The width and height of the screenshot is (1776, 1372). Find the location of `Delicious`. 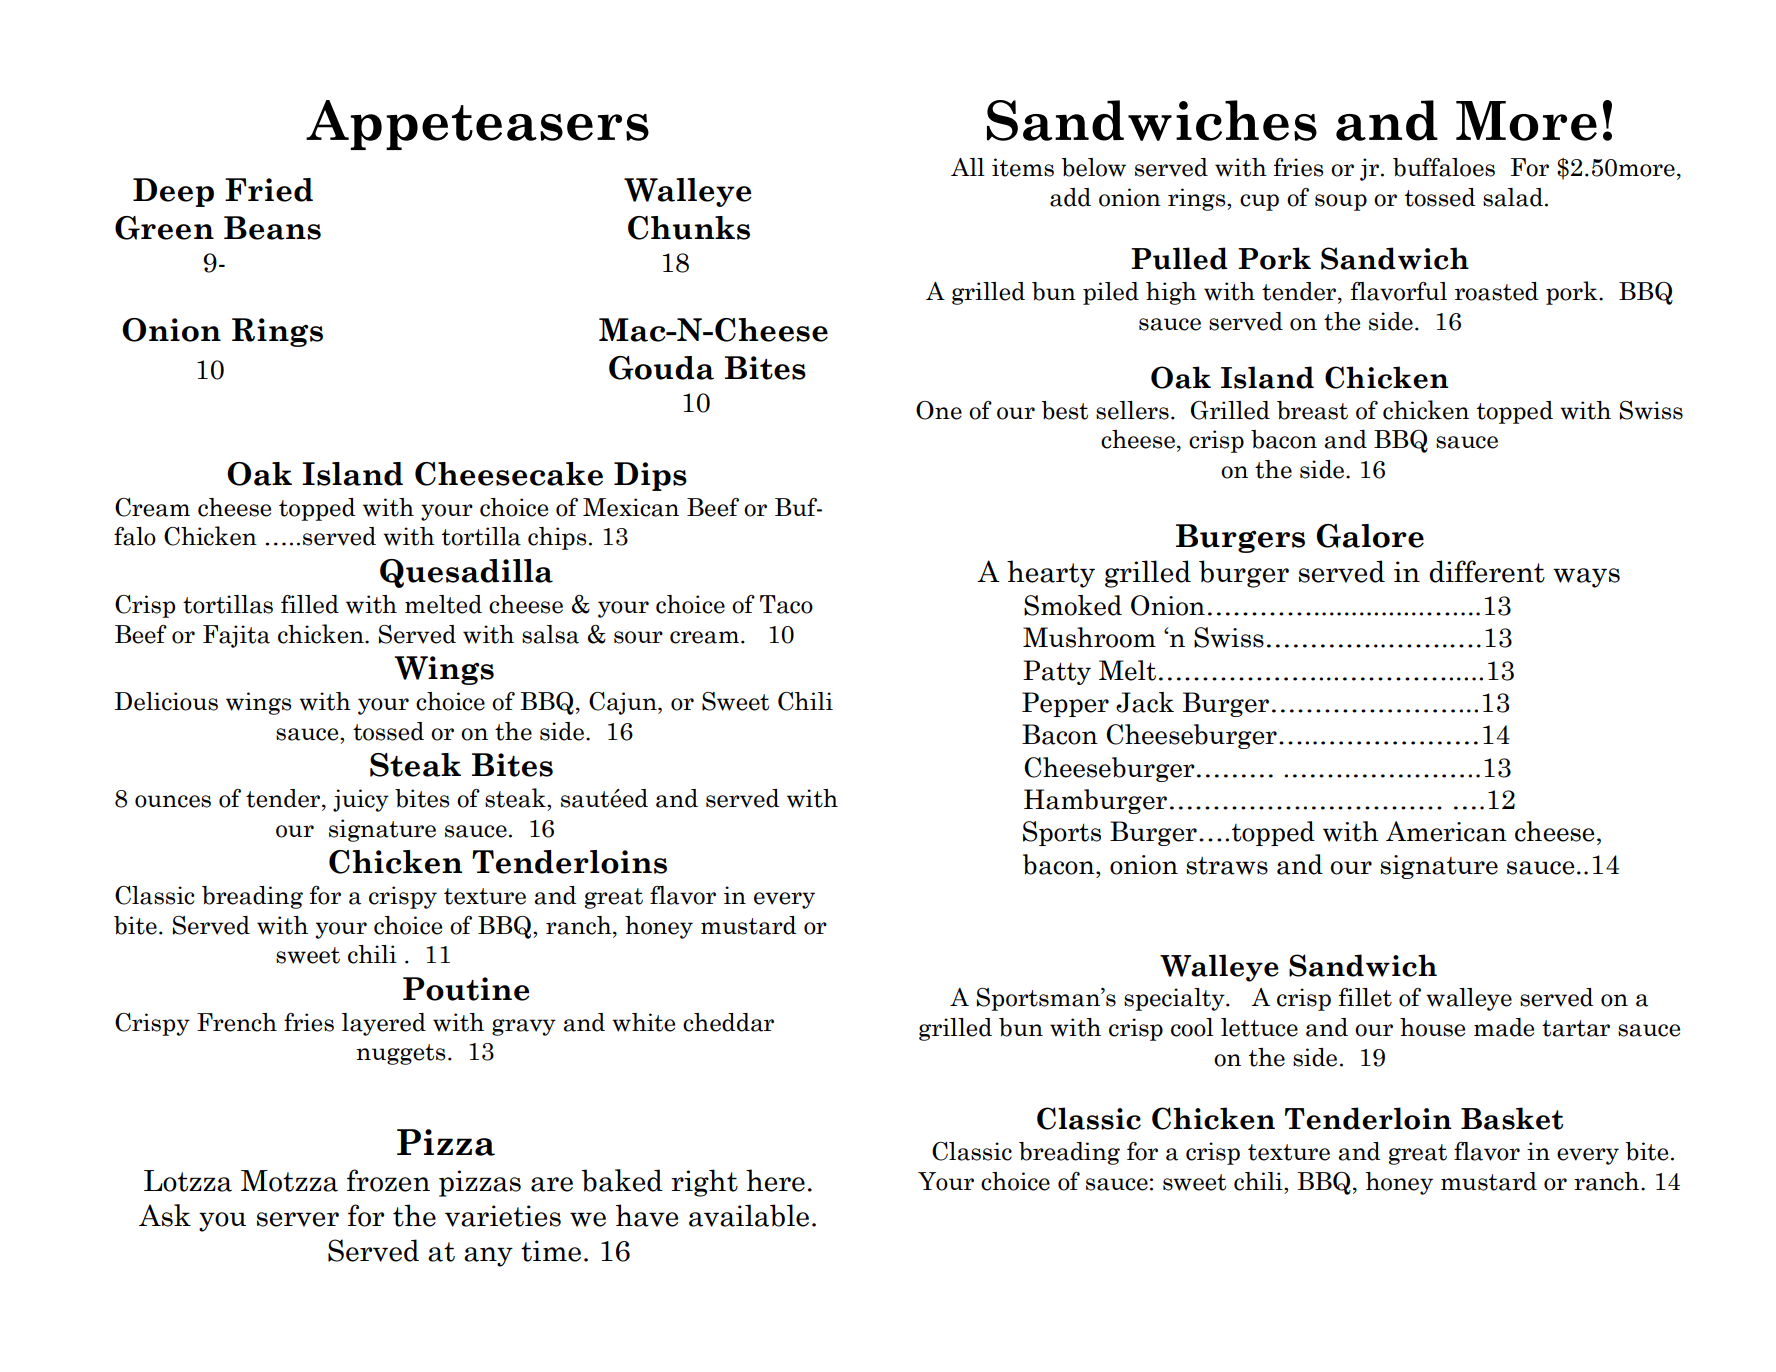

Delicious is located at coordinates (166, 701).
